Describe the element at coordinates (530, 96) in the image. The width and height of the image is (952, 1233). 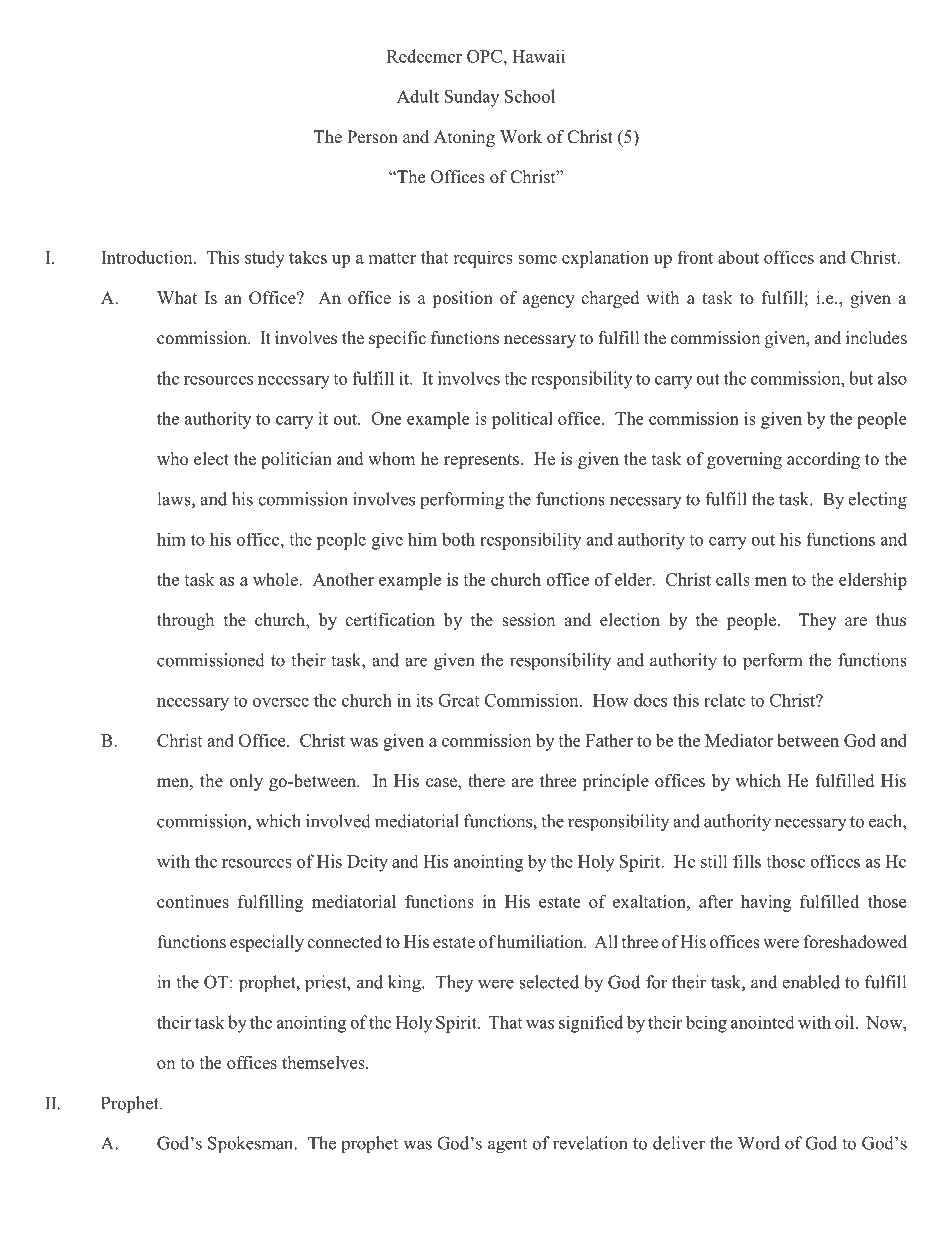
I see `School` at that location.
